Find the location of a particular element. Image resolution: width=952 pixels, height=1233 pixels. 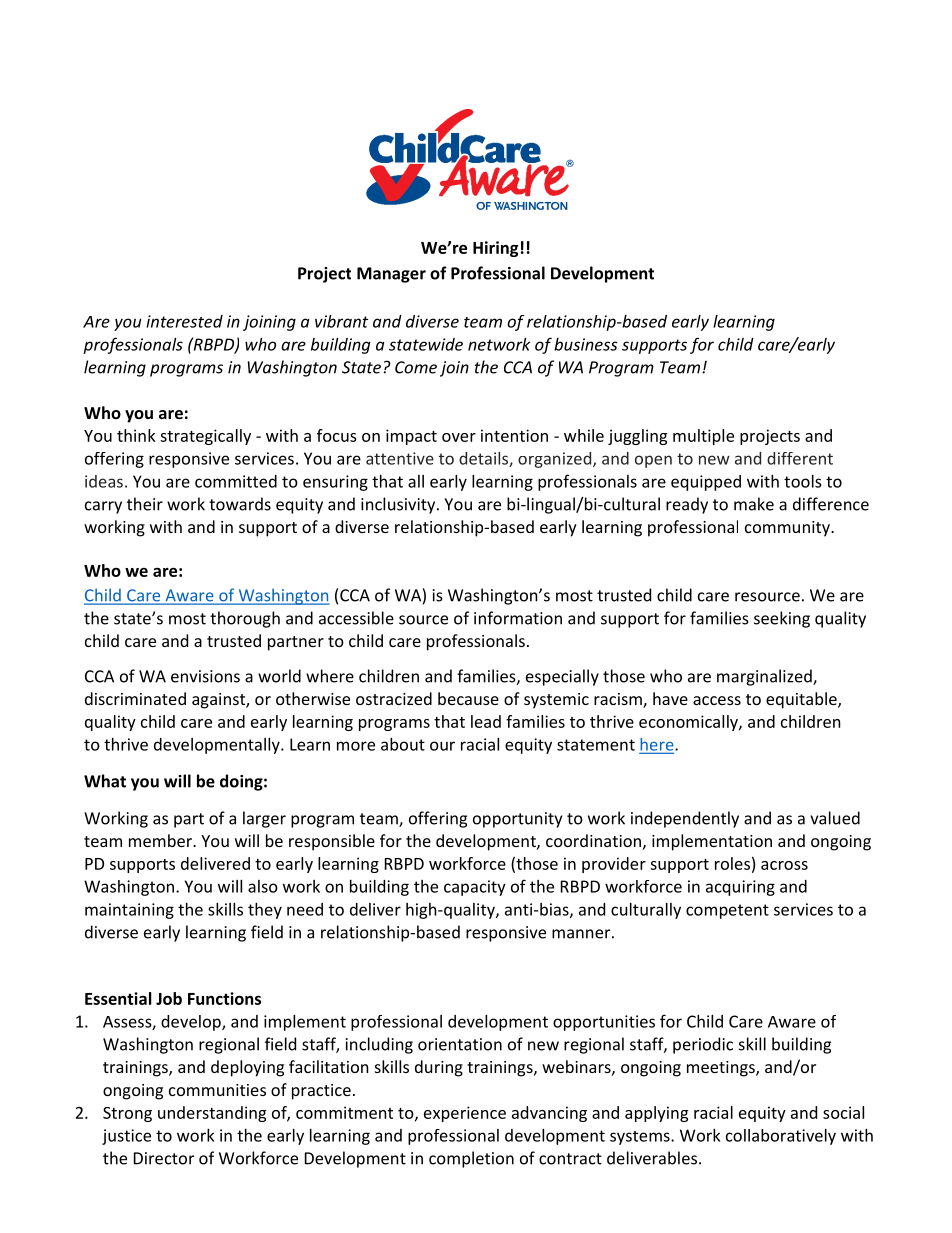

business is located at coordinates (586, 344).
